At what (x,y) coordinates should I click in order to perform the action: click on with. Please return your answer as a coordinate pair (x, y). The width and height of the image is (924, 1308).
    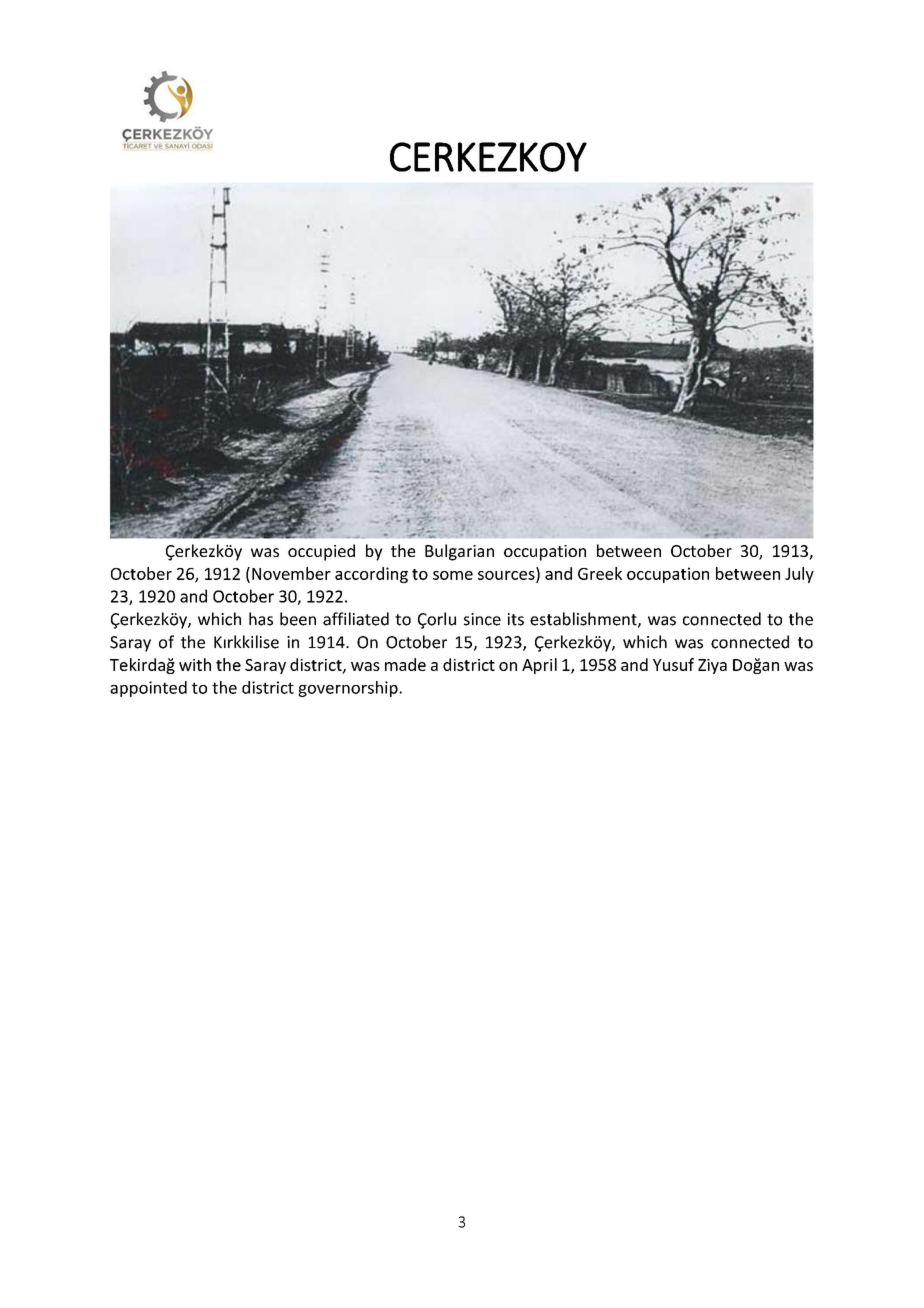
    Looking at the image, I should click on (195, 664).
